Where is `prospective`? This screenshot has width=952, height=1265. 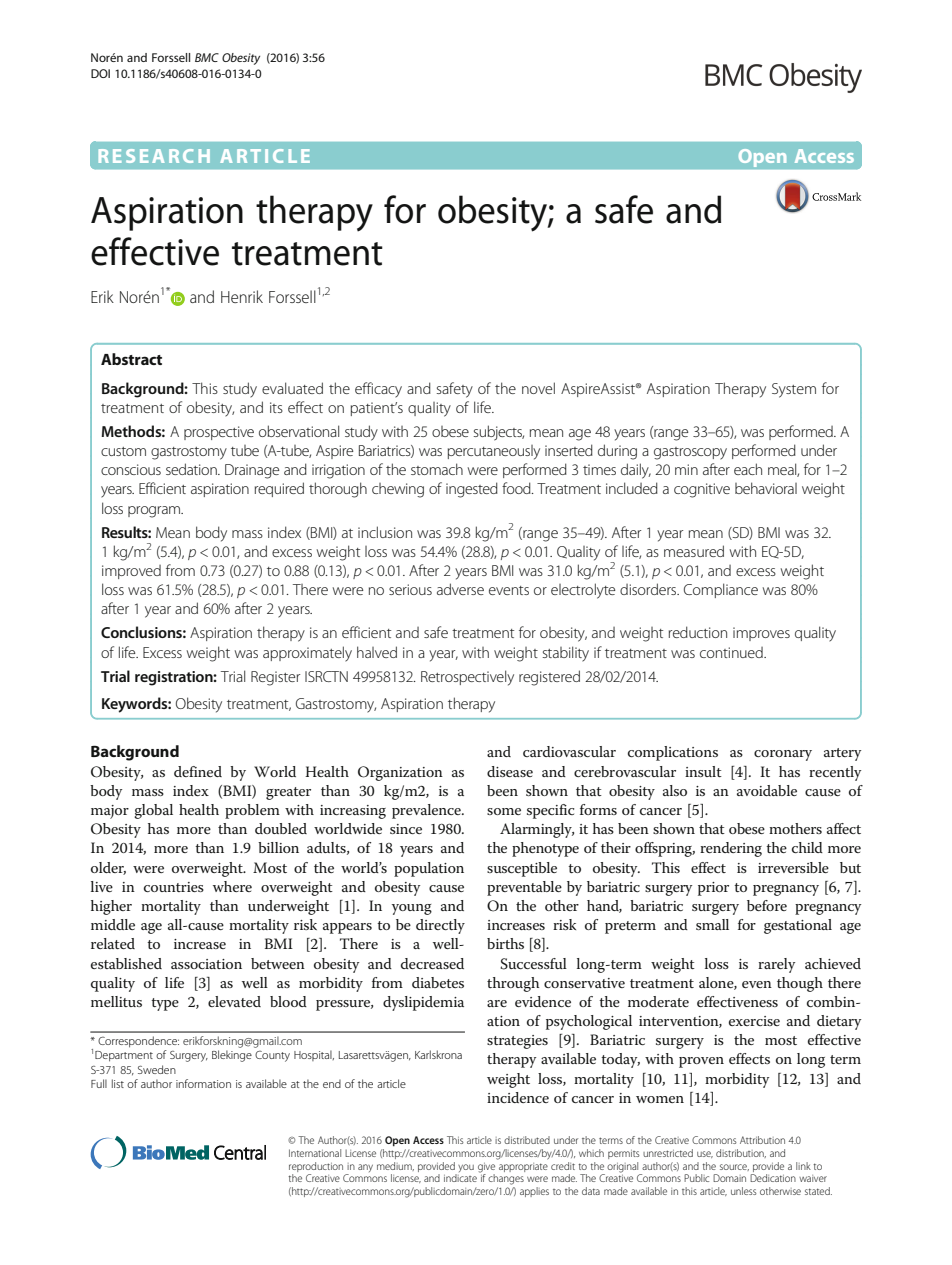
prospective is located at coordinates (219, 433).
